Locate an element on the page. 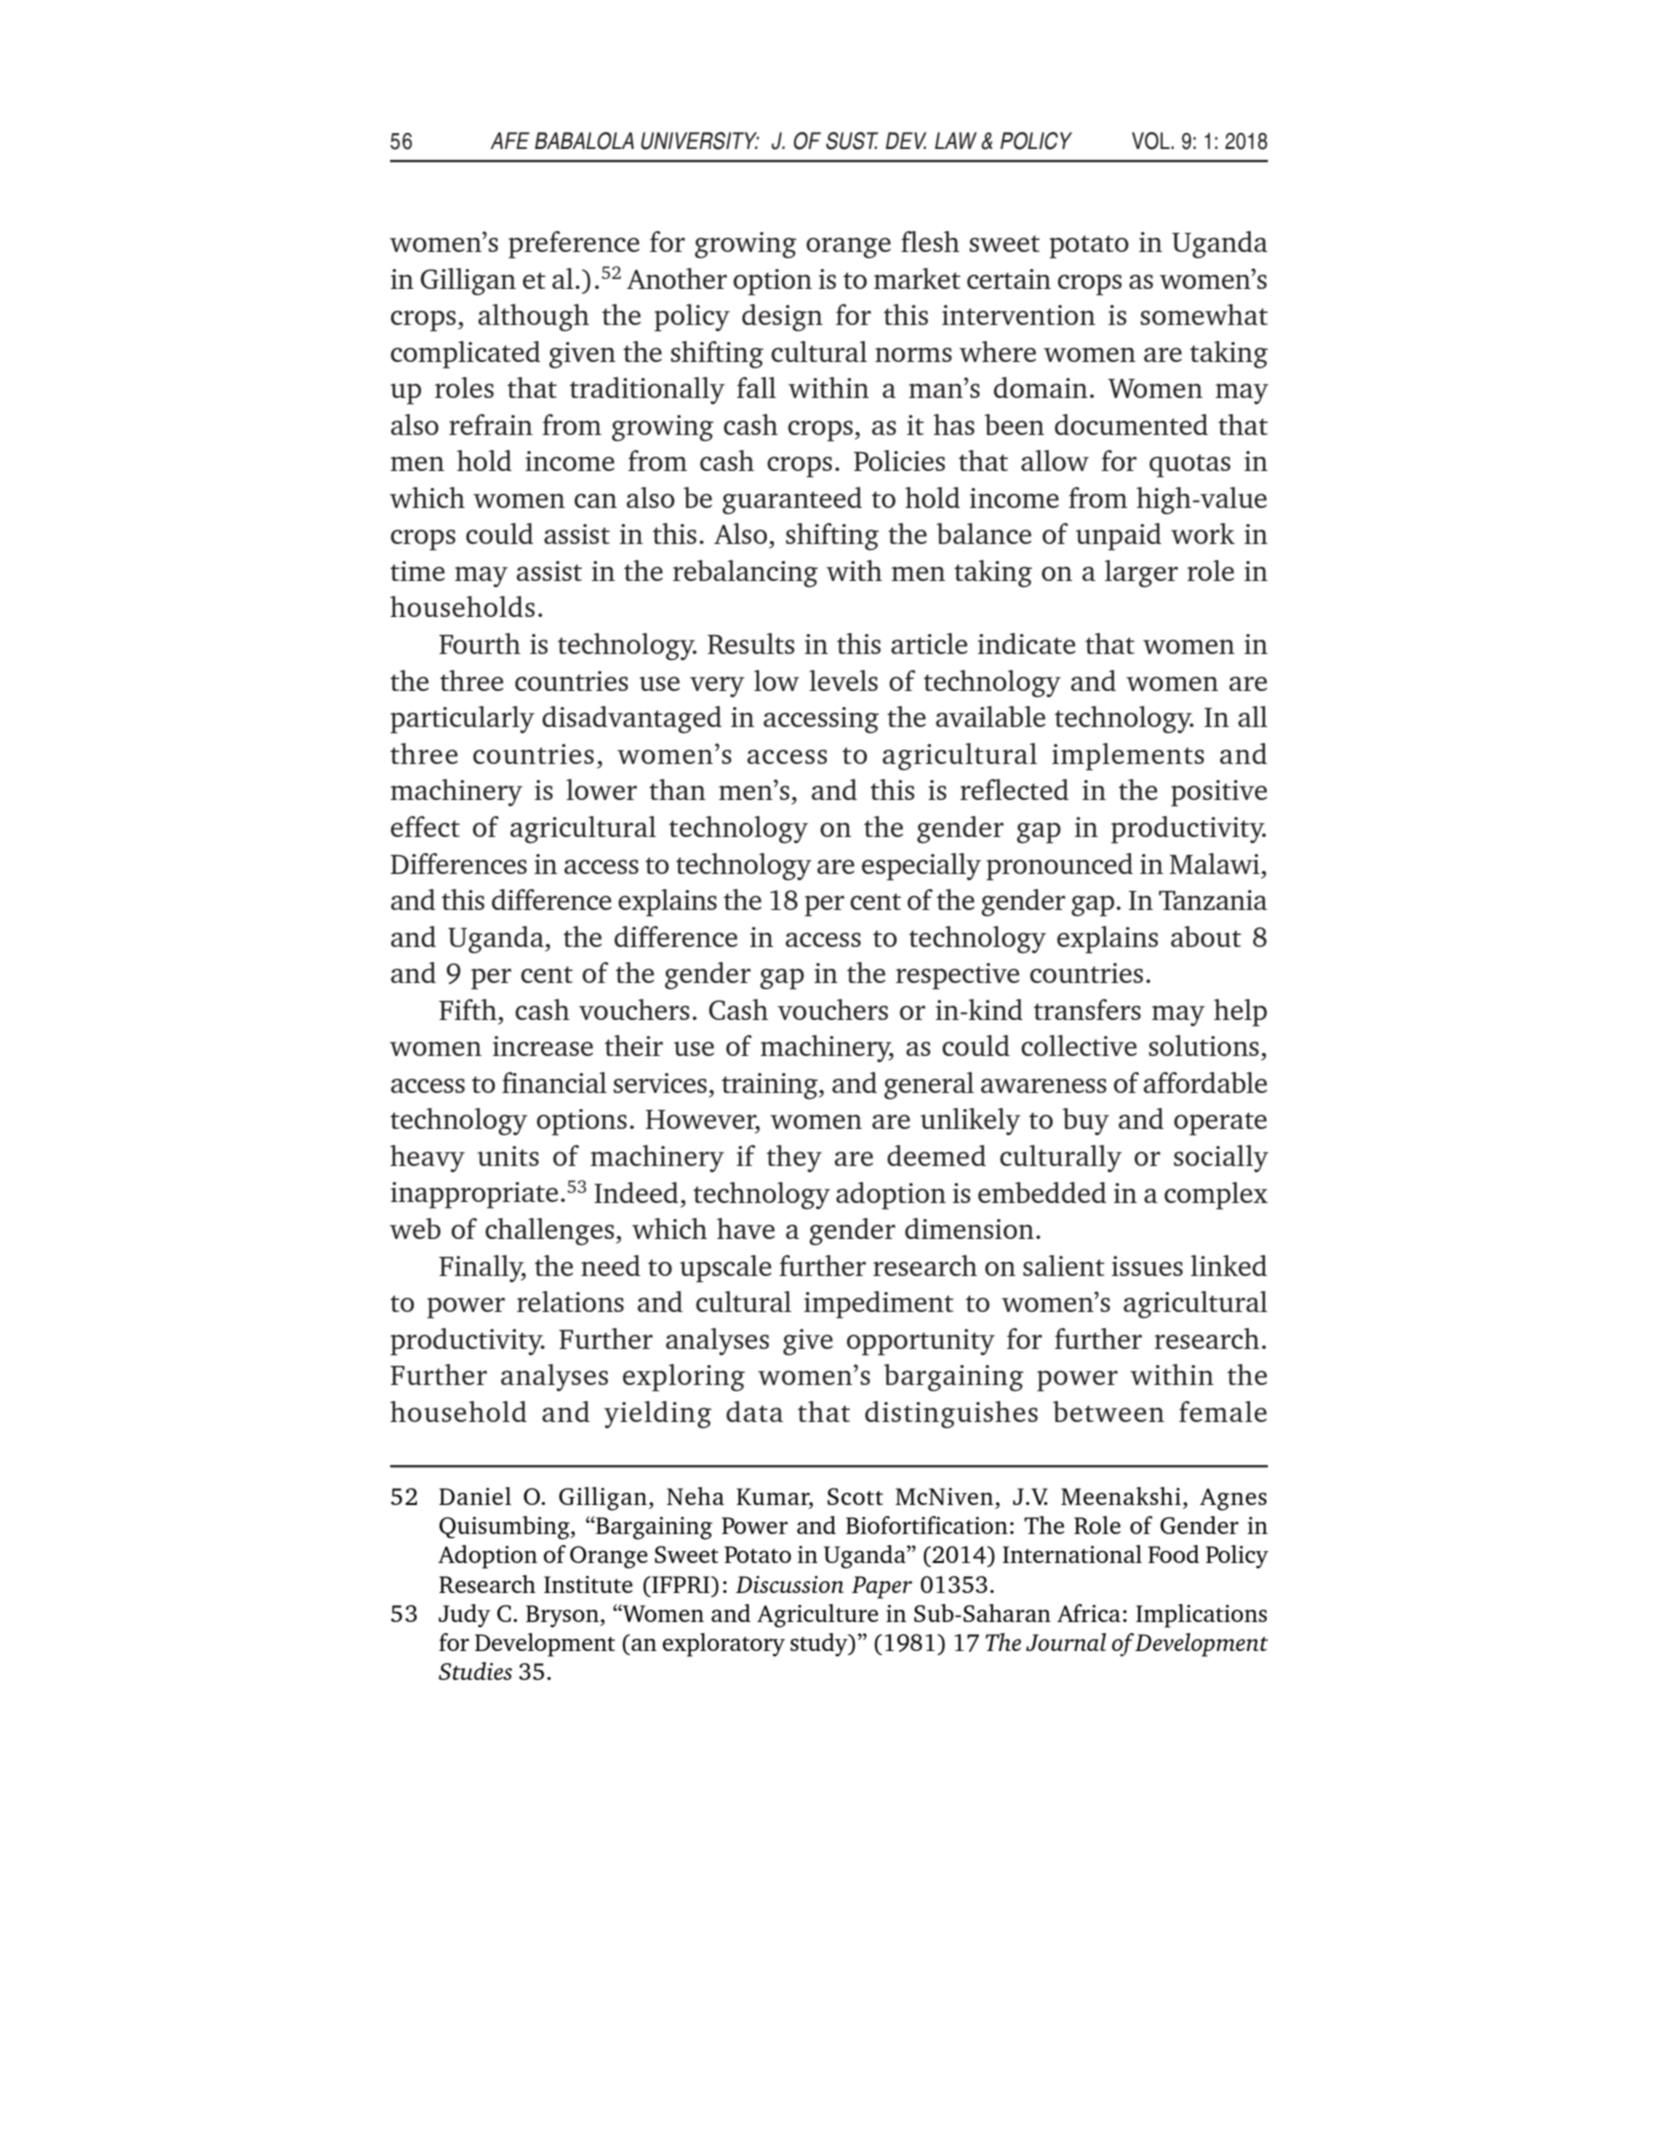  Tanzania is located at coordinates (1213, 900).
